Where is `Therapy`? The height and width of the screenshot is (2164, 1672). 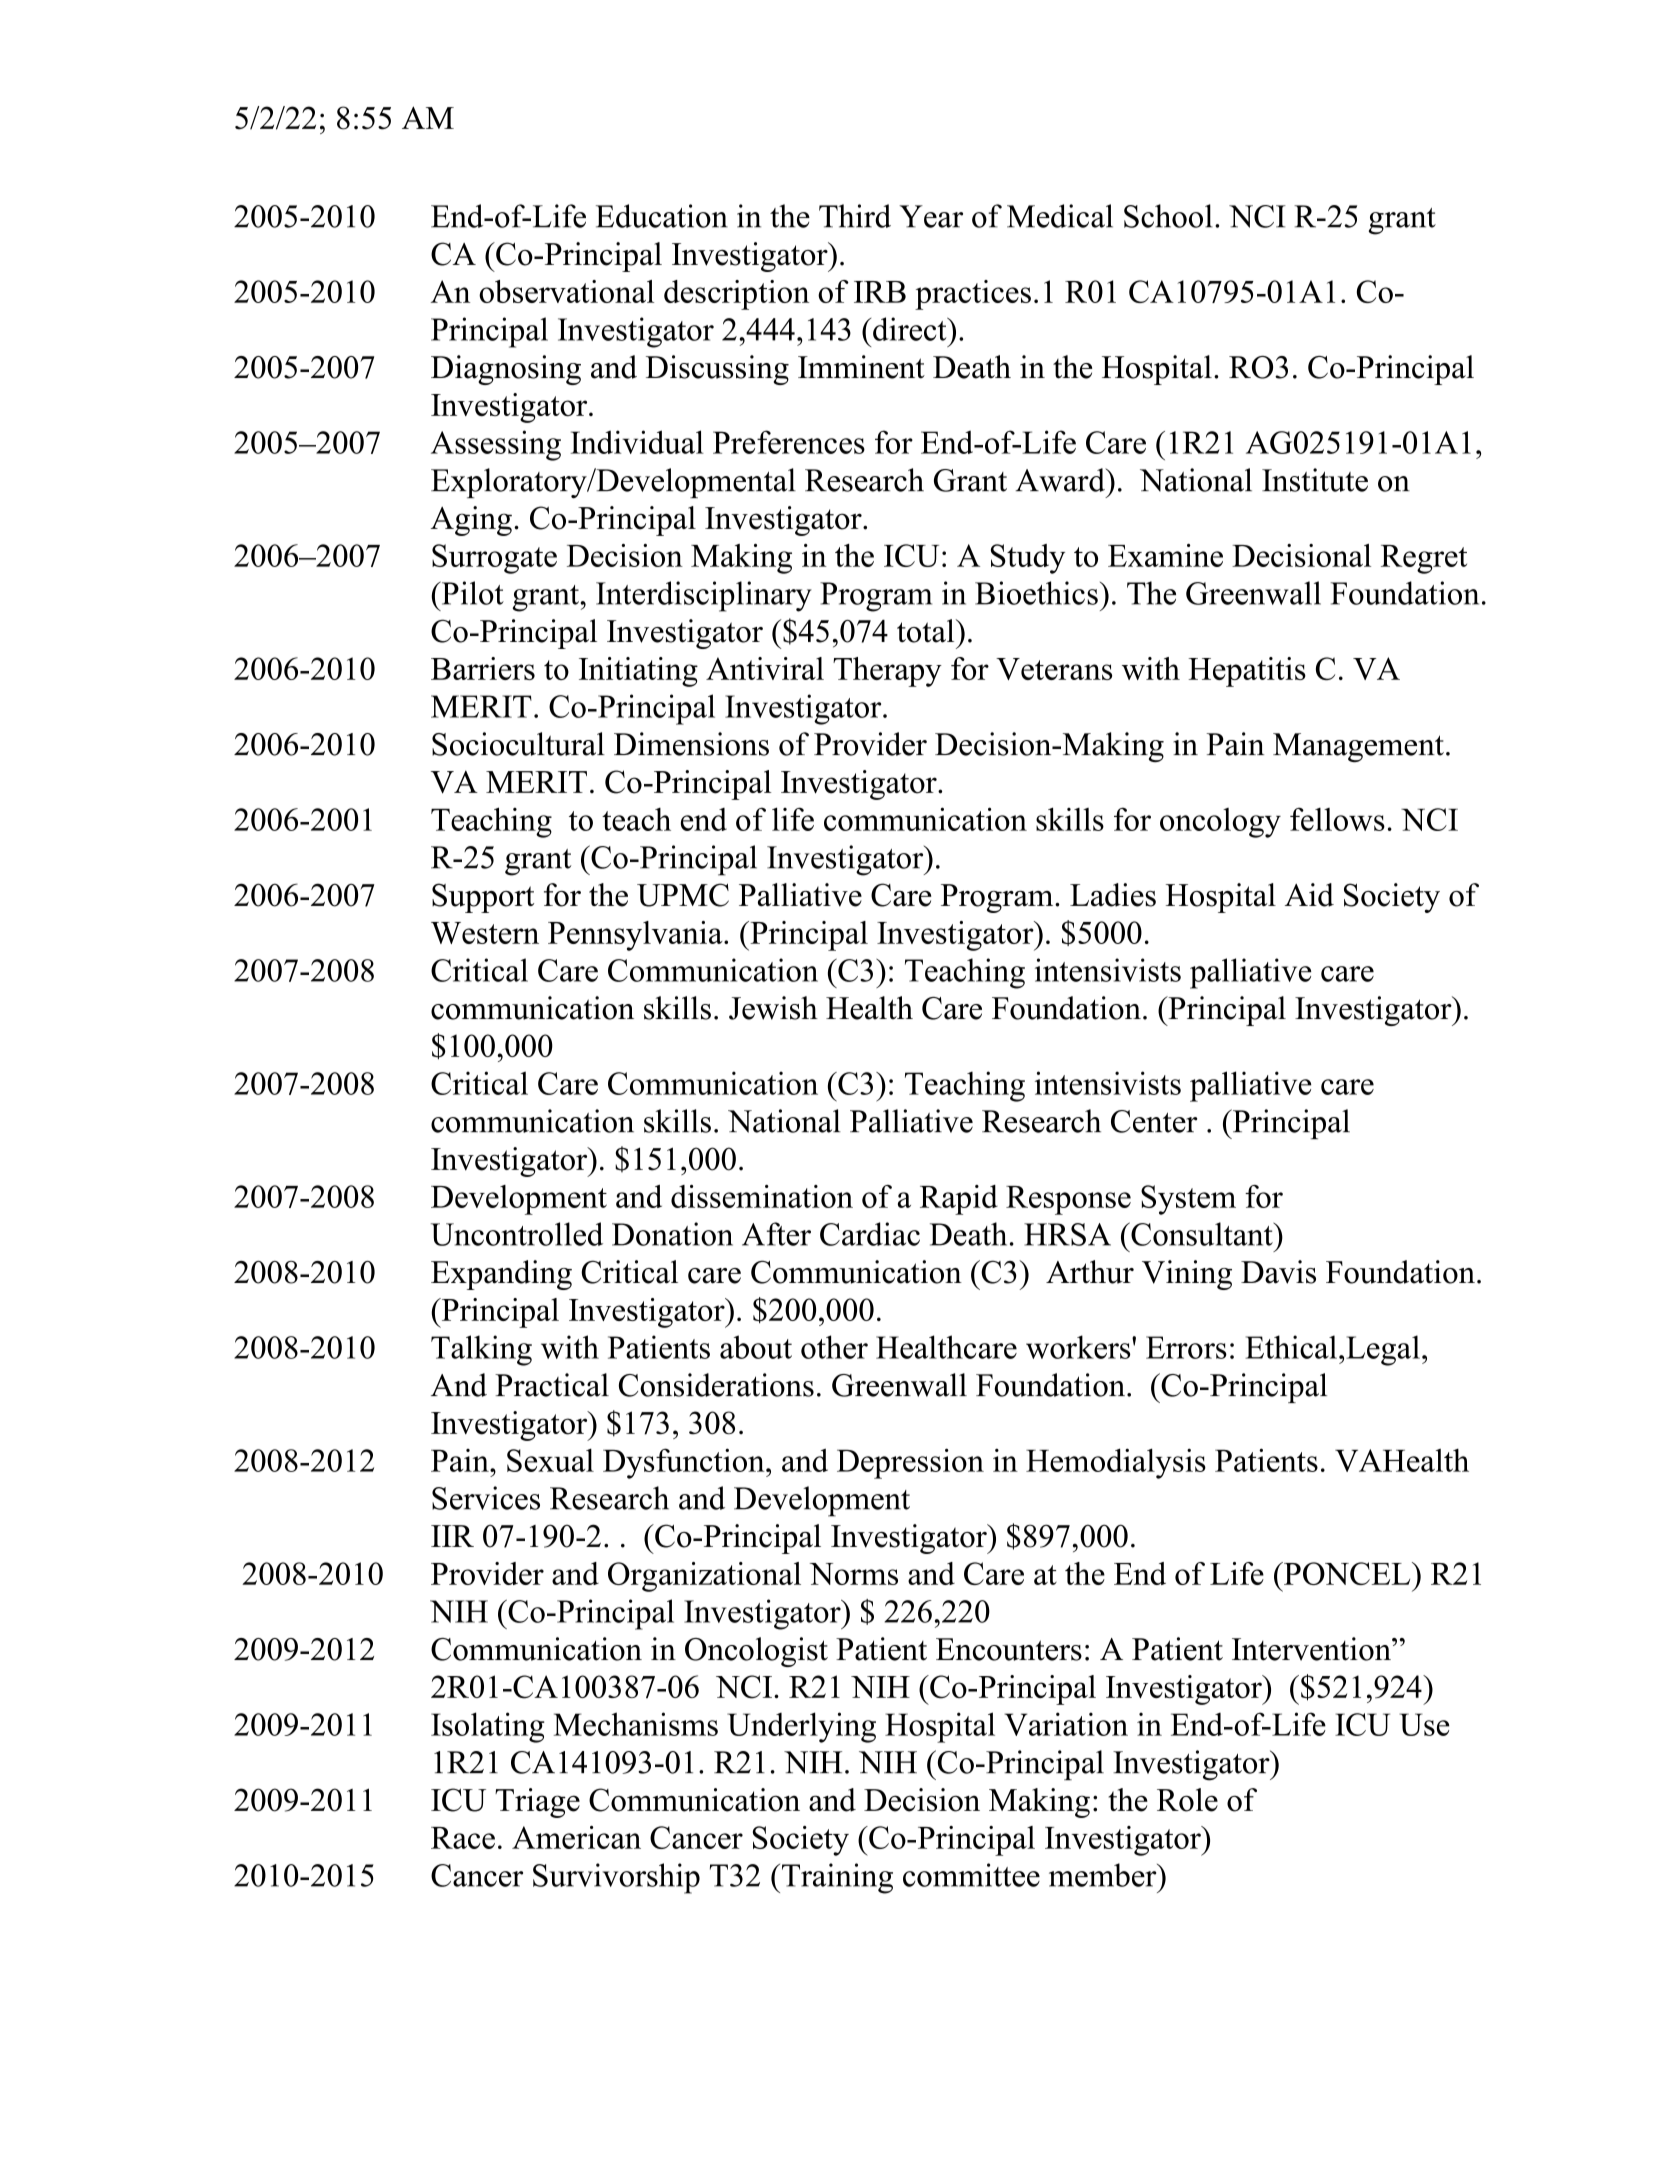
Therapy is located at coordinates (887, 672).
